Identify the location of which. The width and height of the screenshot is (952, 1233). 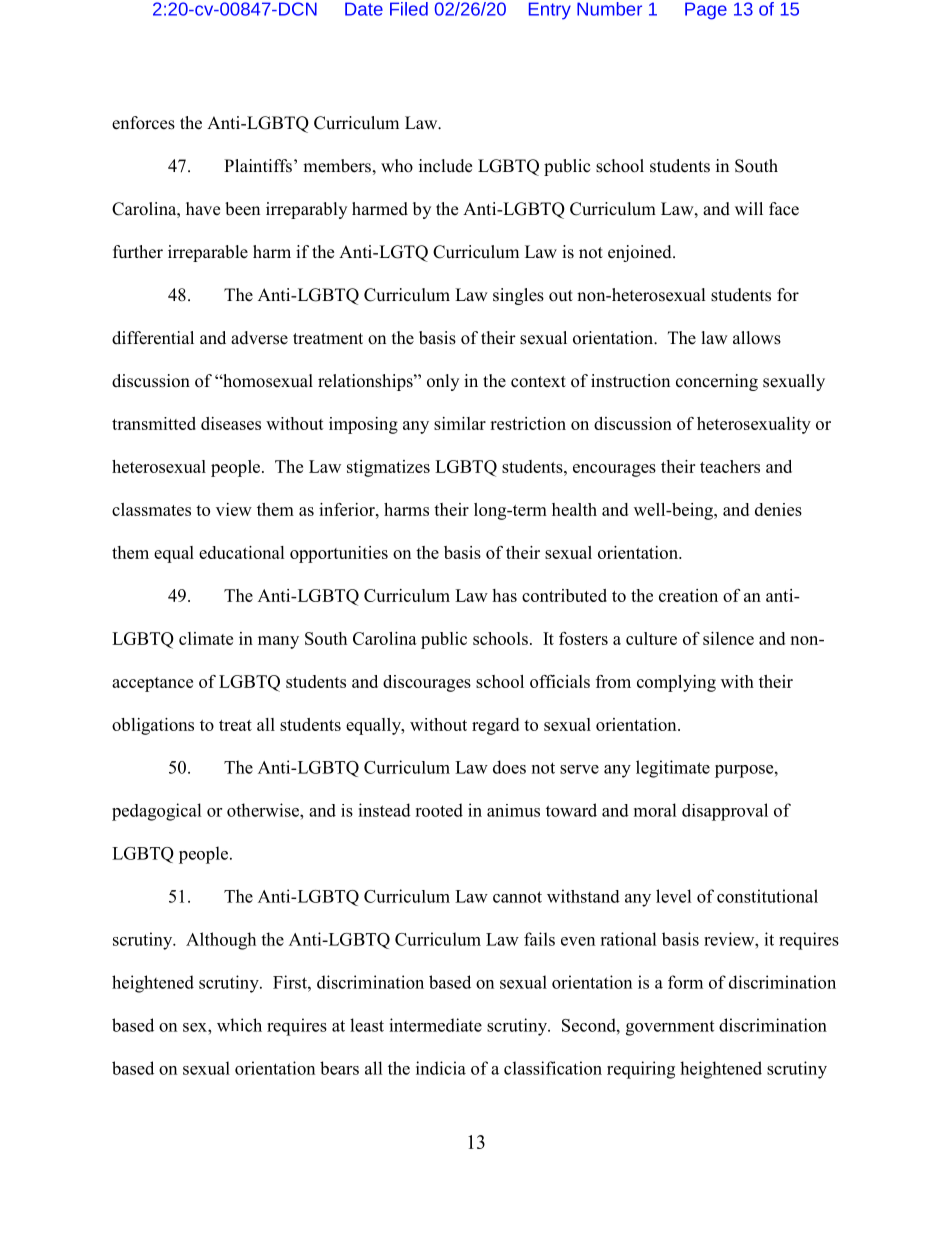
(239, 1025).
